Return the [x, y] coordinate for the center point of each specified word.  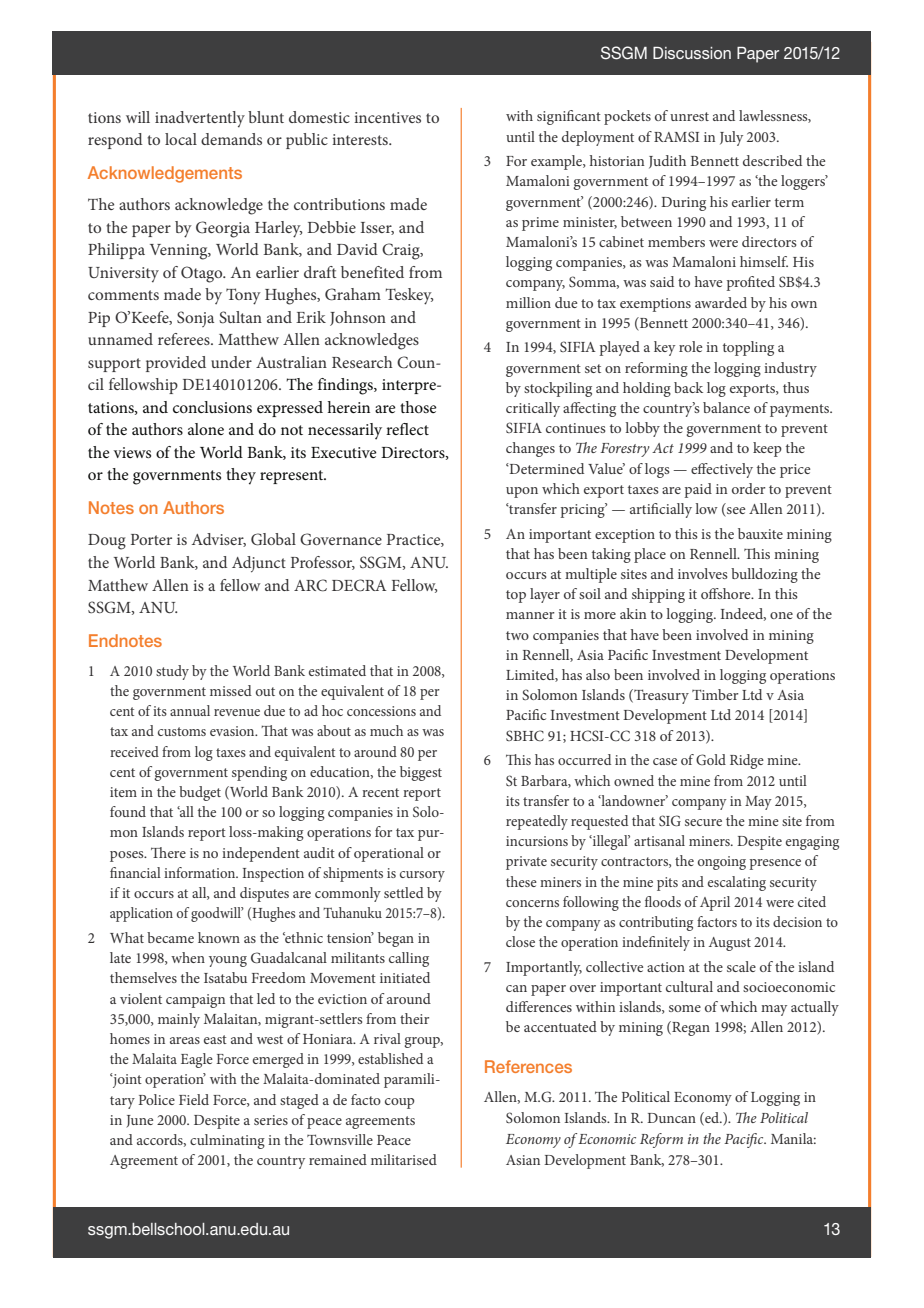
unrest [689, 116]
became [170, 937]
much [386, 730]
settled [404, 892]
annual [190, 710]
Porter [151, 539]
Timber [715, 694]
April [715, 903]
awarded [721, 302]
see [735, 512]
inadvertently [200, 119]
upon [522, 492]
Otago [203, 274]
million [528, 302]
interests [361, 139]
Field [194, 1099]
